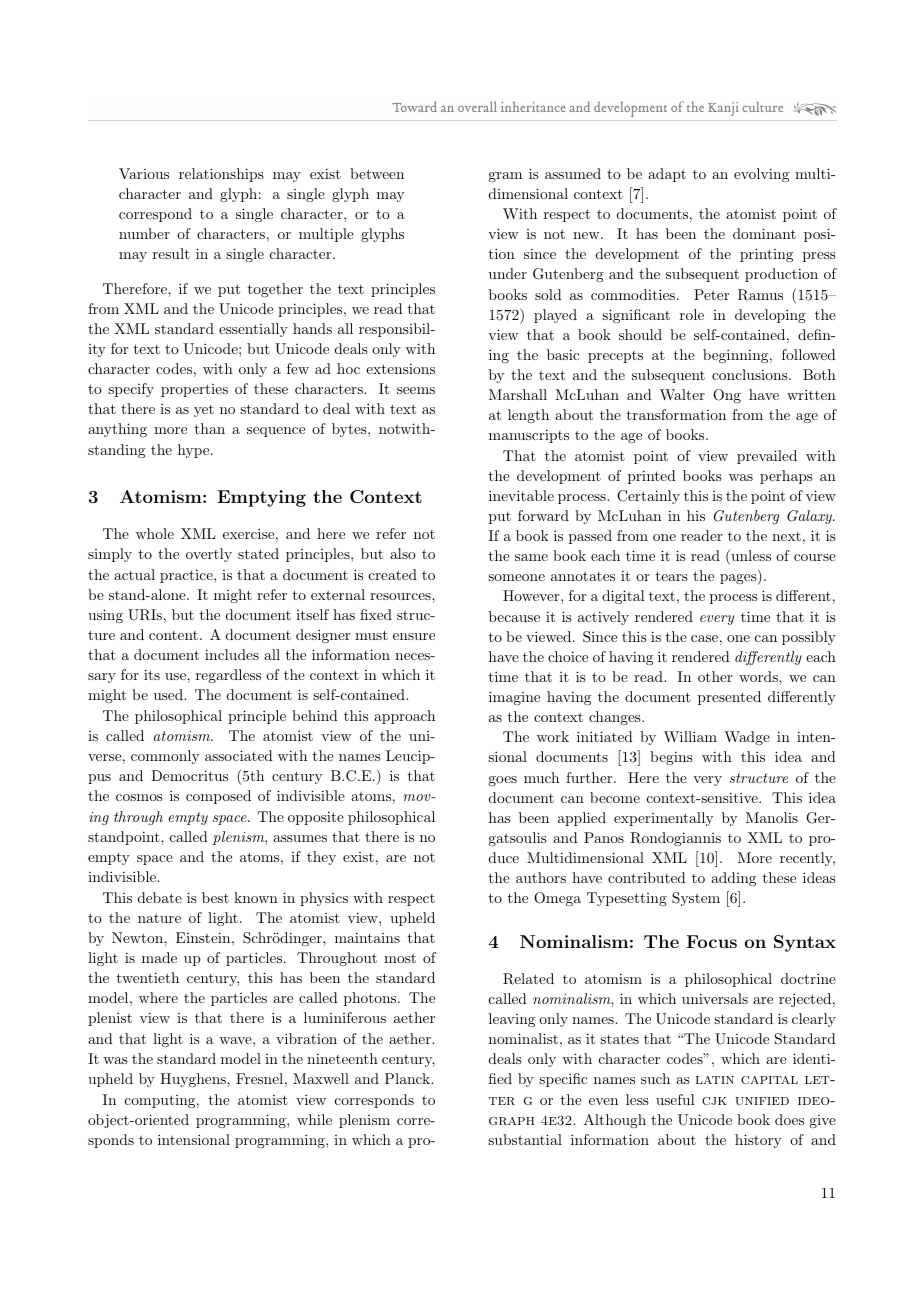 The image size is (924, 1308). I want to click on evolving, so click(761, 175).
